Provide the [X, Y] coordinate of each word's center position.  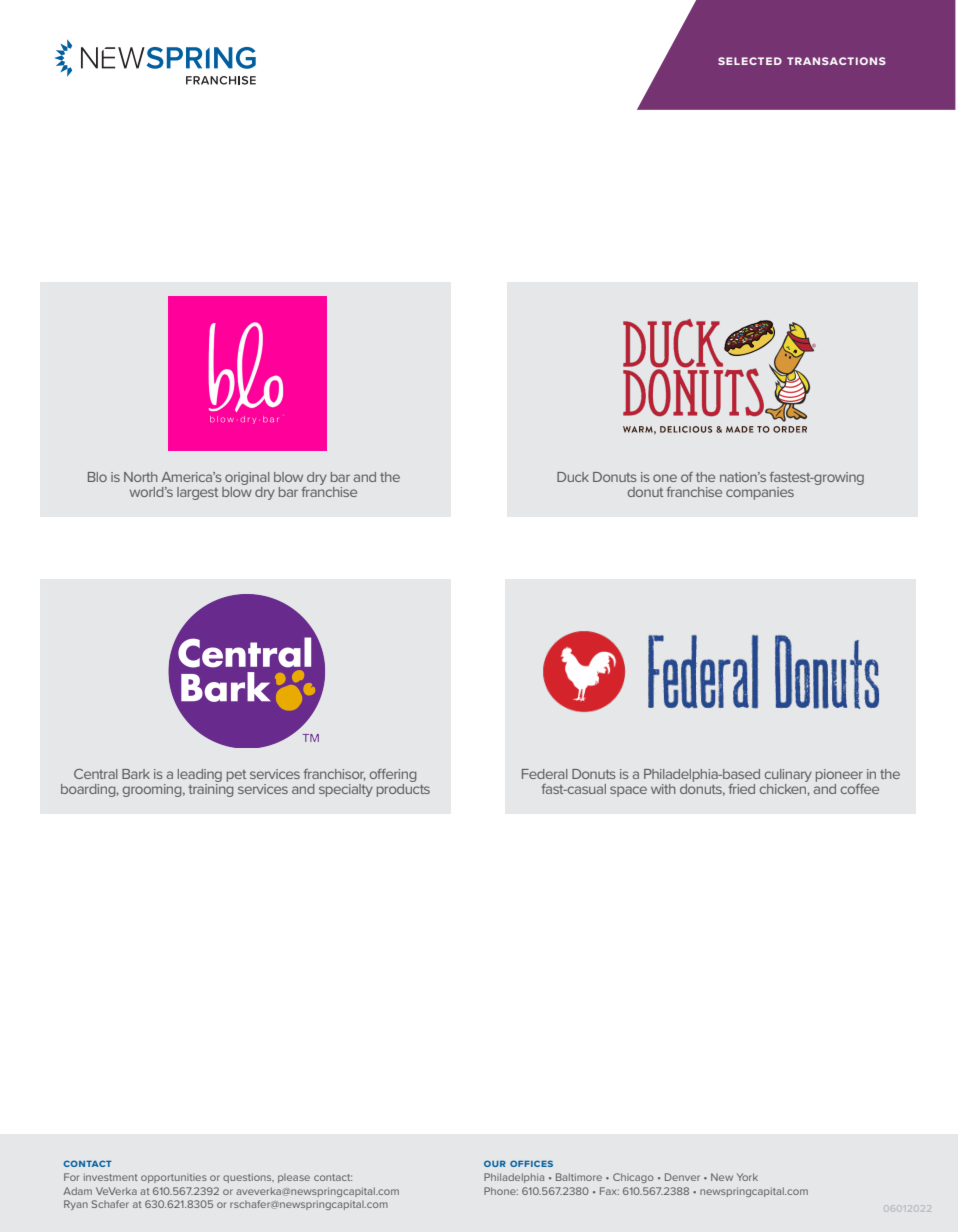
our [495, 1163]
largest [197, 493]
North [140, 477]
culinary [788, 775]
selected [750, 61]
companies [760, 493]
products [403, 789]
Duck [573, 477]
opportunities [174, 1178]
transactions [836, 61]
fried [742, 789]
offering [393, 775]
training [210, 789]
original [247, 478]
